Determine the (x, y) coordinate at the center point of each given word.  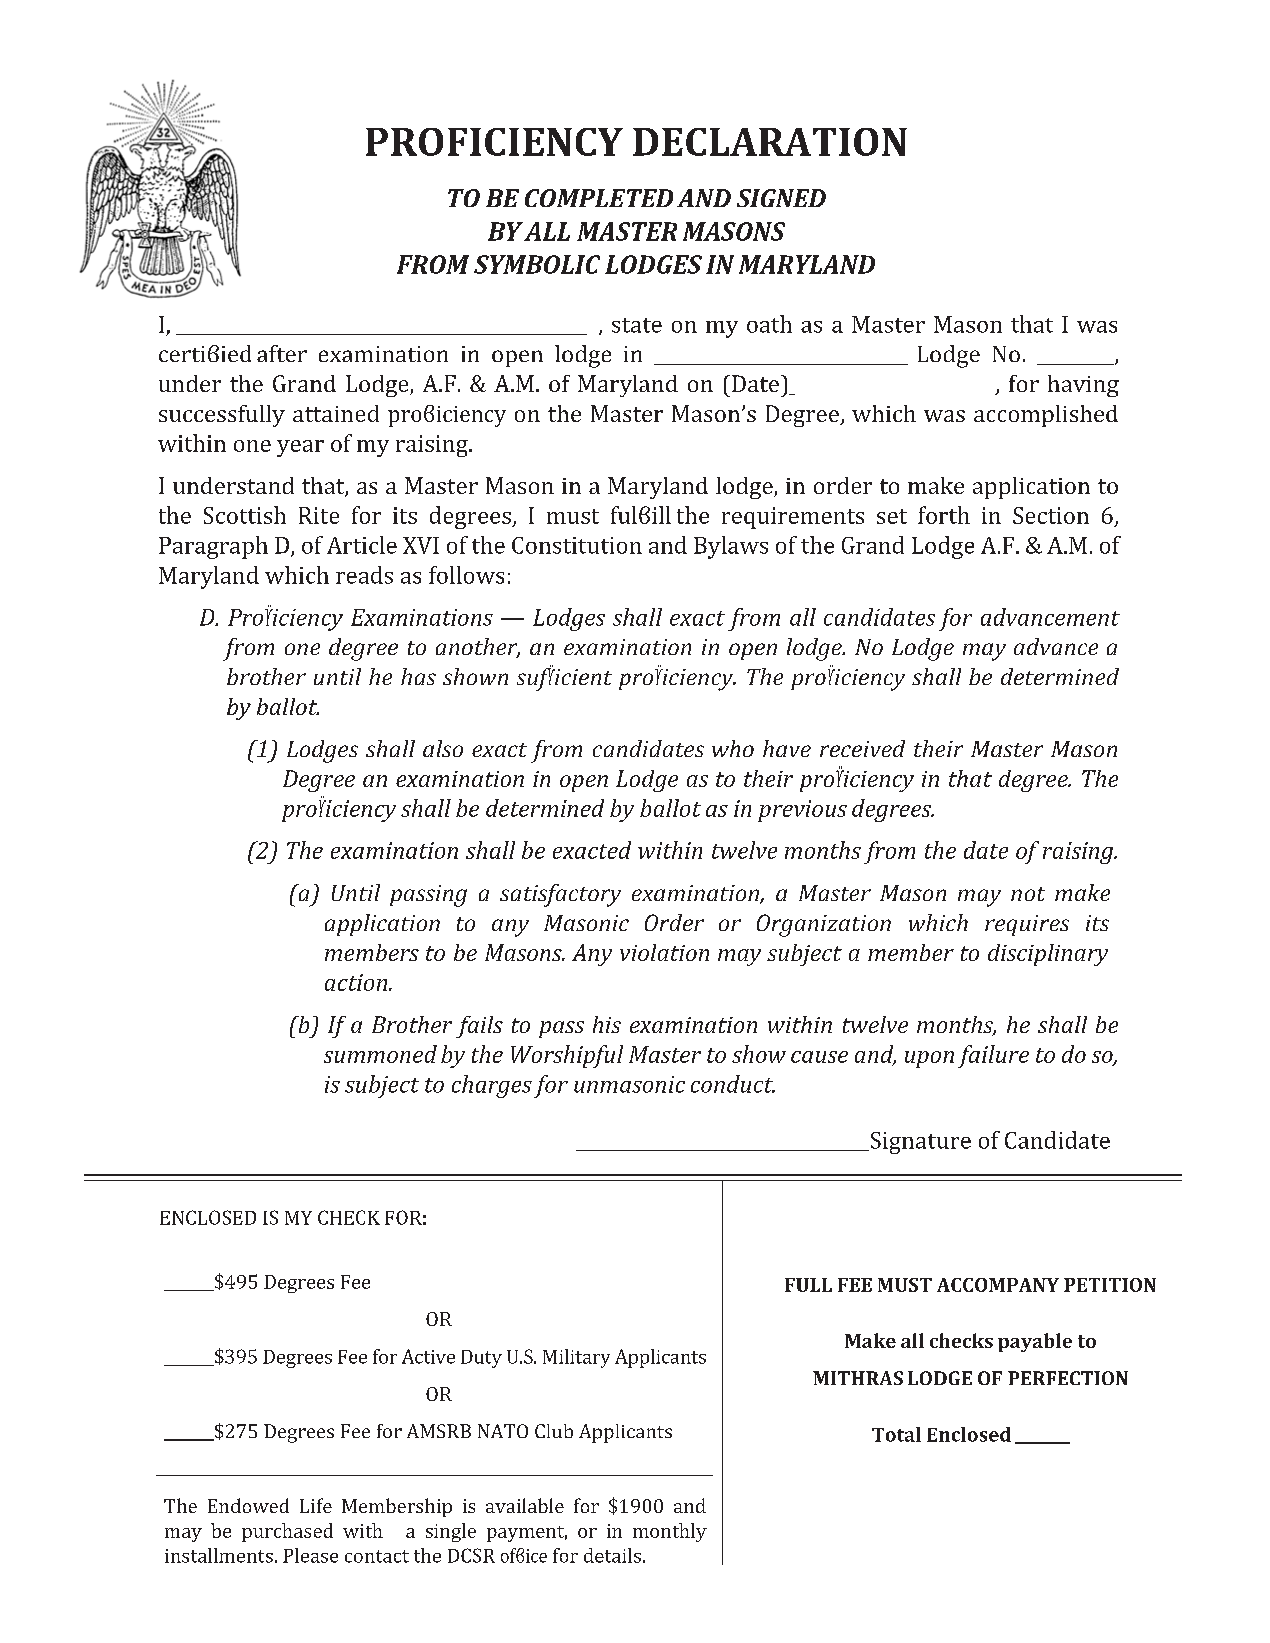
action (357, 982)
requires (1027, 925)
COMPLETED (599, 198)
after (282, 353)
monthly (670, 1532)
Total (896, 1434)
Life (316, 1505)
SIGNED (781, 198)
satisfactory (560, 895)
